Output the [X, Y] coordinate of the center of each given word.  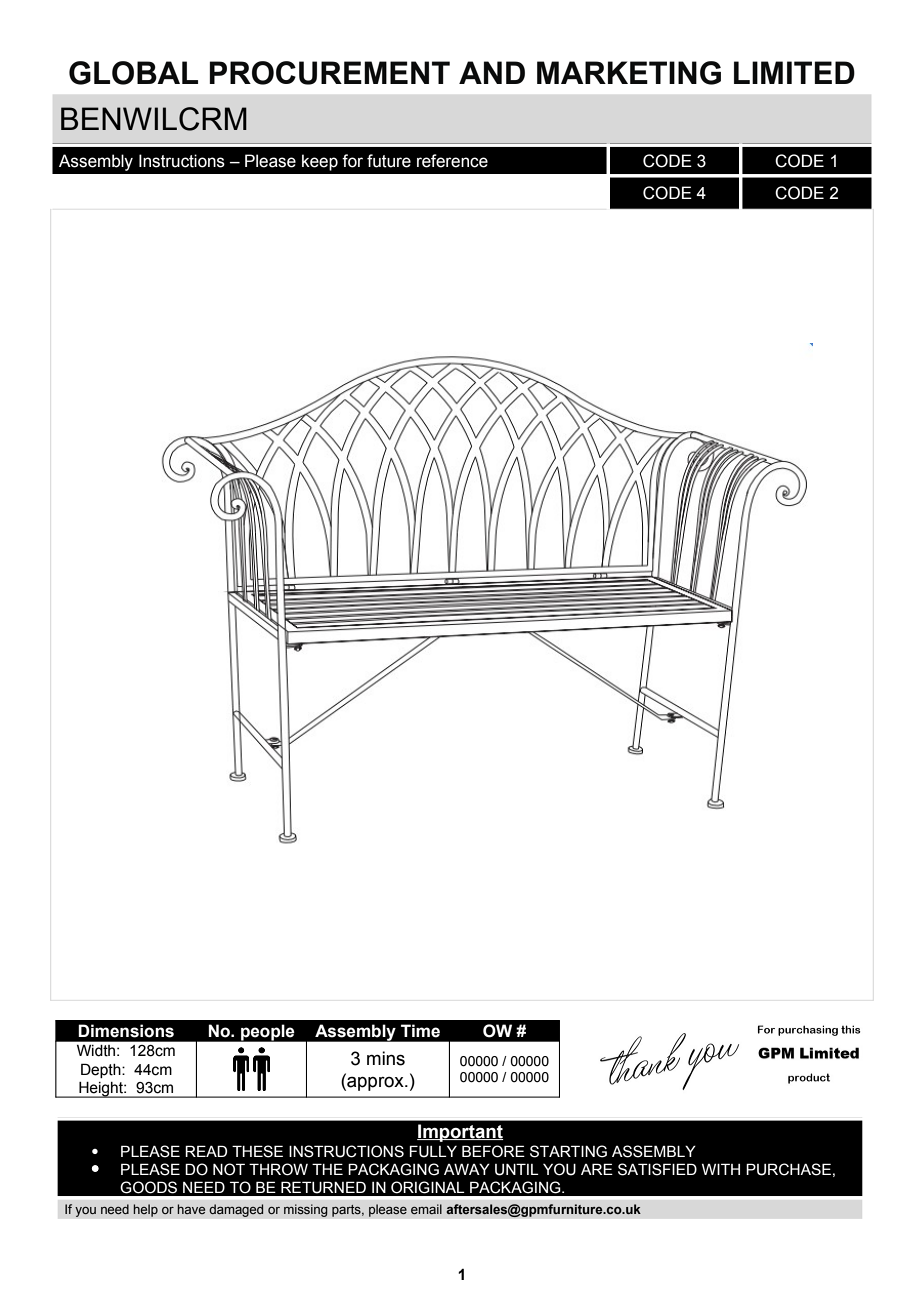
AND [492, 72]
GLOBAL [133, 73]
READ [206, 1151]
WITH [721, 1169]
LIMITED [794, 72]
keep [320, 162]
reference [452, 161]
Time [420, 1031]
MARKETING [629, 73]
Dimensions [126, 1031]
